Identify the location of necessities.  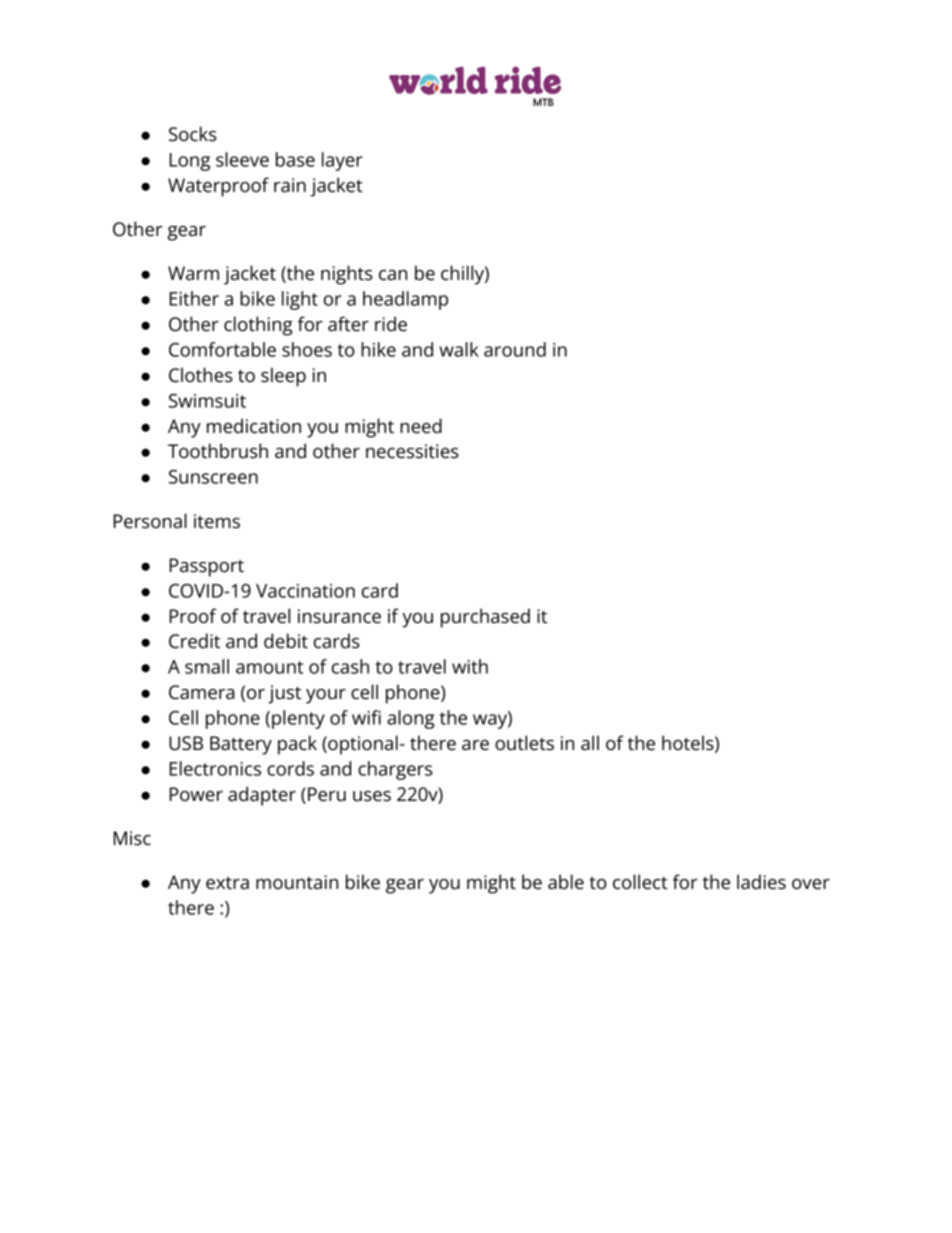
(412, 451).
